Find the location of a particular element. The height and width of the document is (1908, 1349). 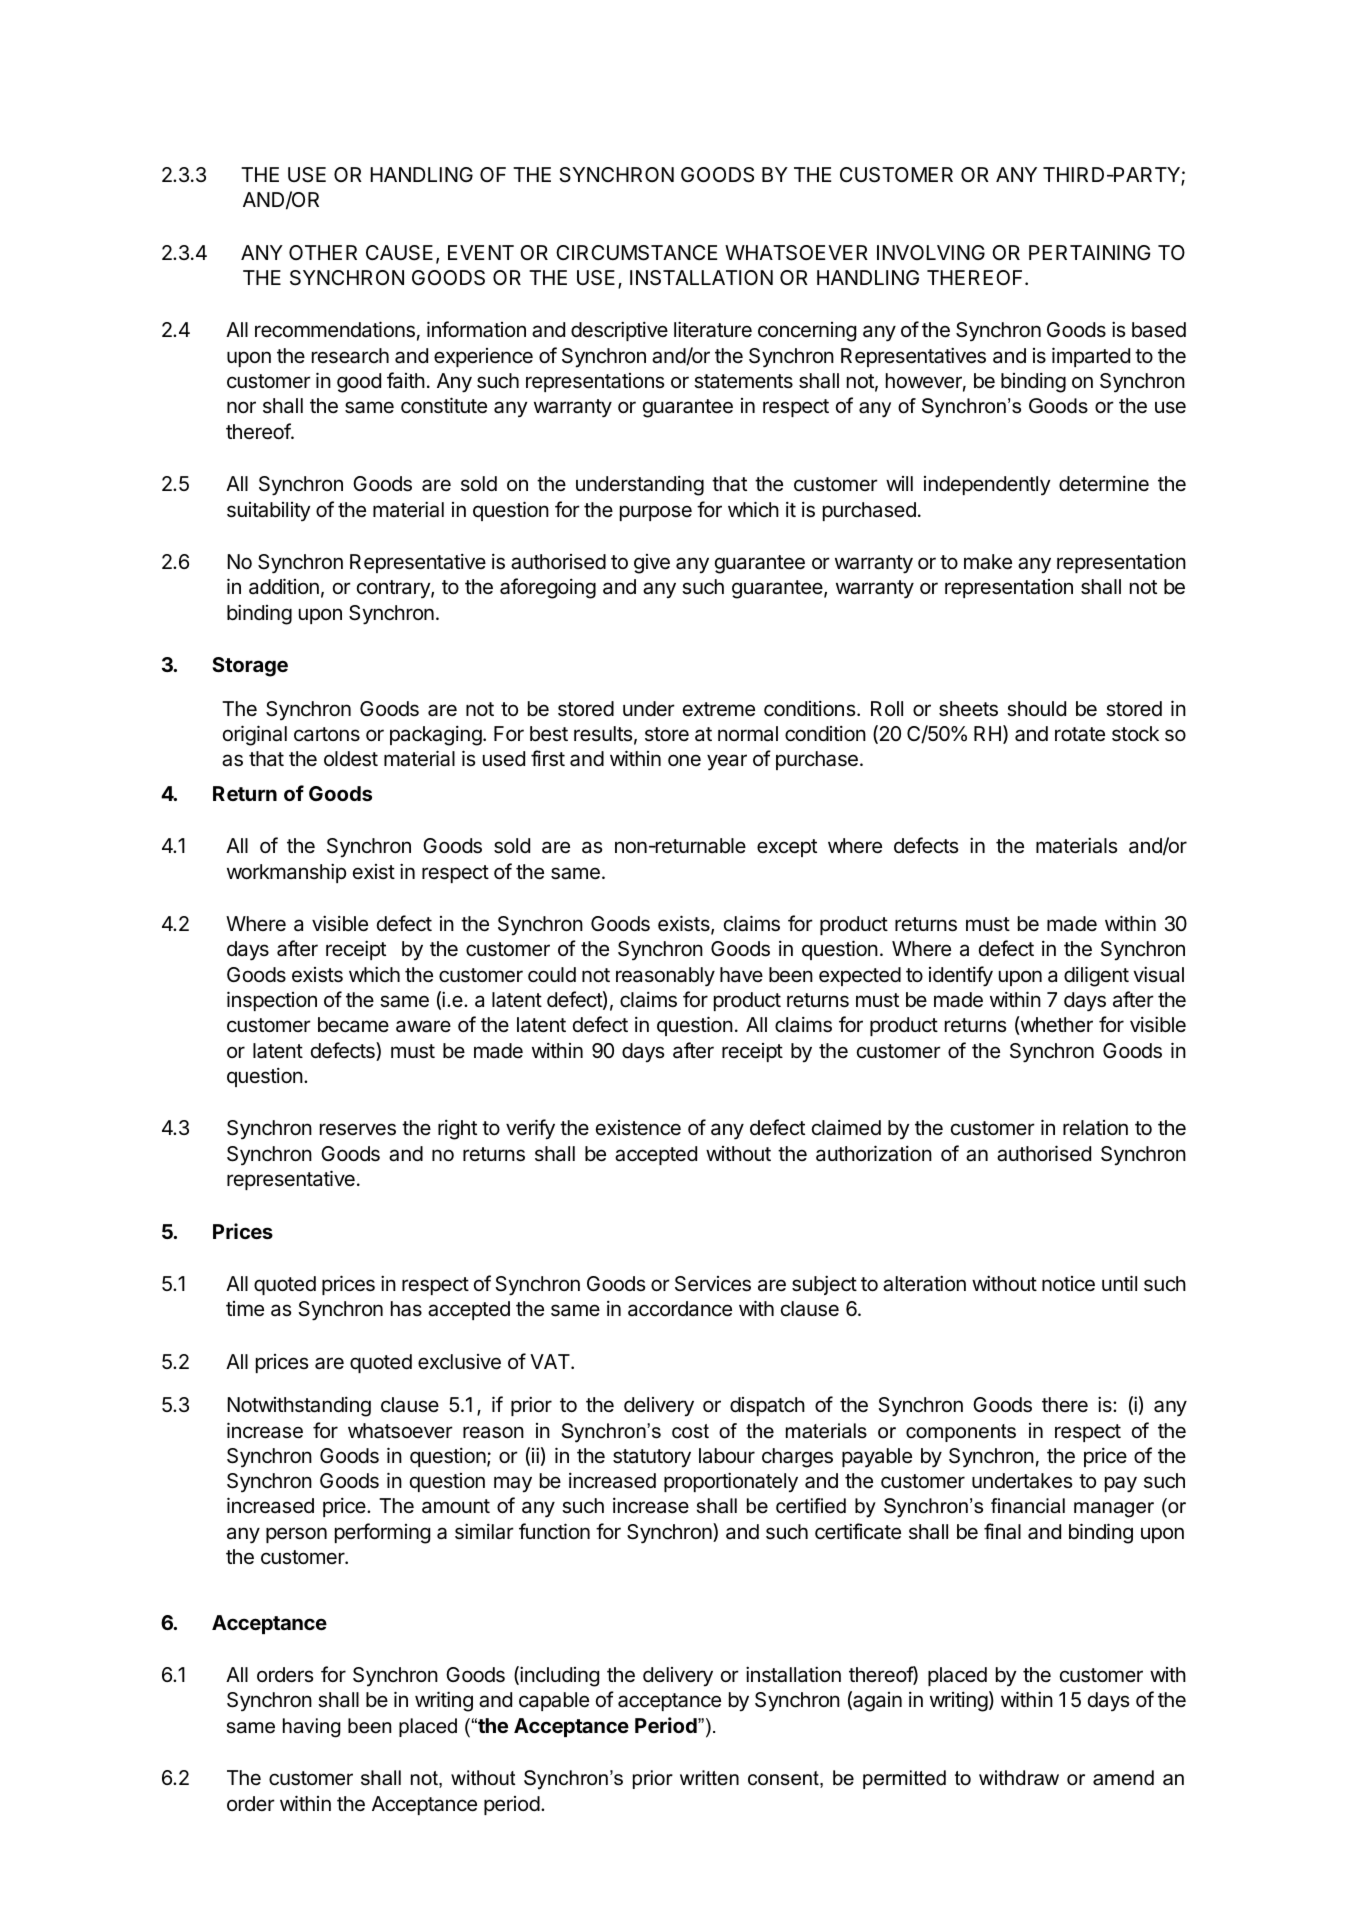

should is located at coordinates (1036, 708).
